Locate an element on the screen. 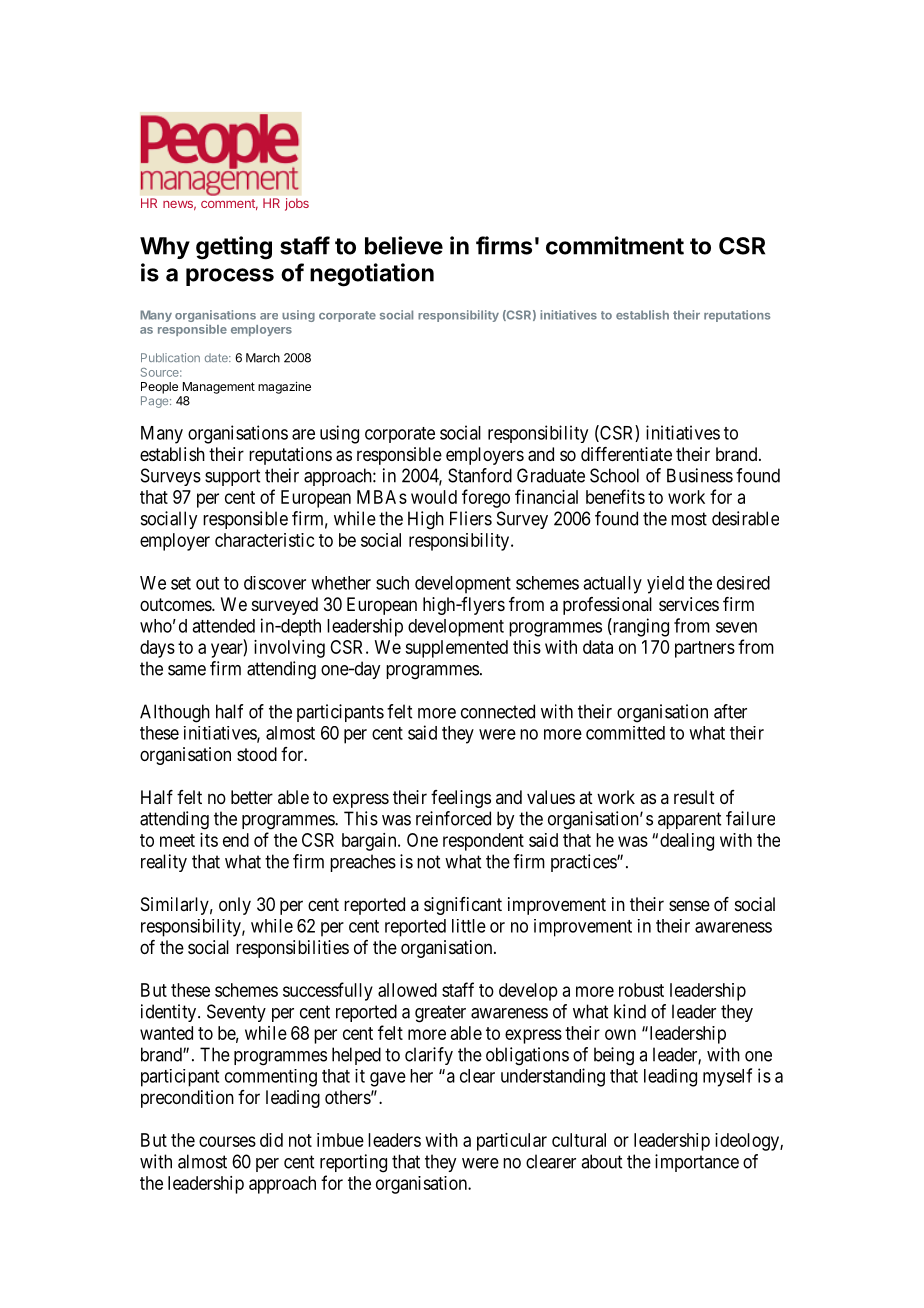 This screenshot has height=1308, width=924. did is located at coordinates (271, 1140).
